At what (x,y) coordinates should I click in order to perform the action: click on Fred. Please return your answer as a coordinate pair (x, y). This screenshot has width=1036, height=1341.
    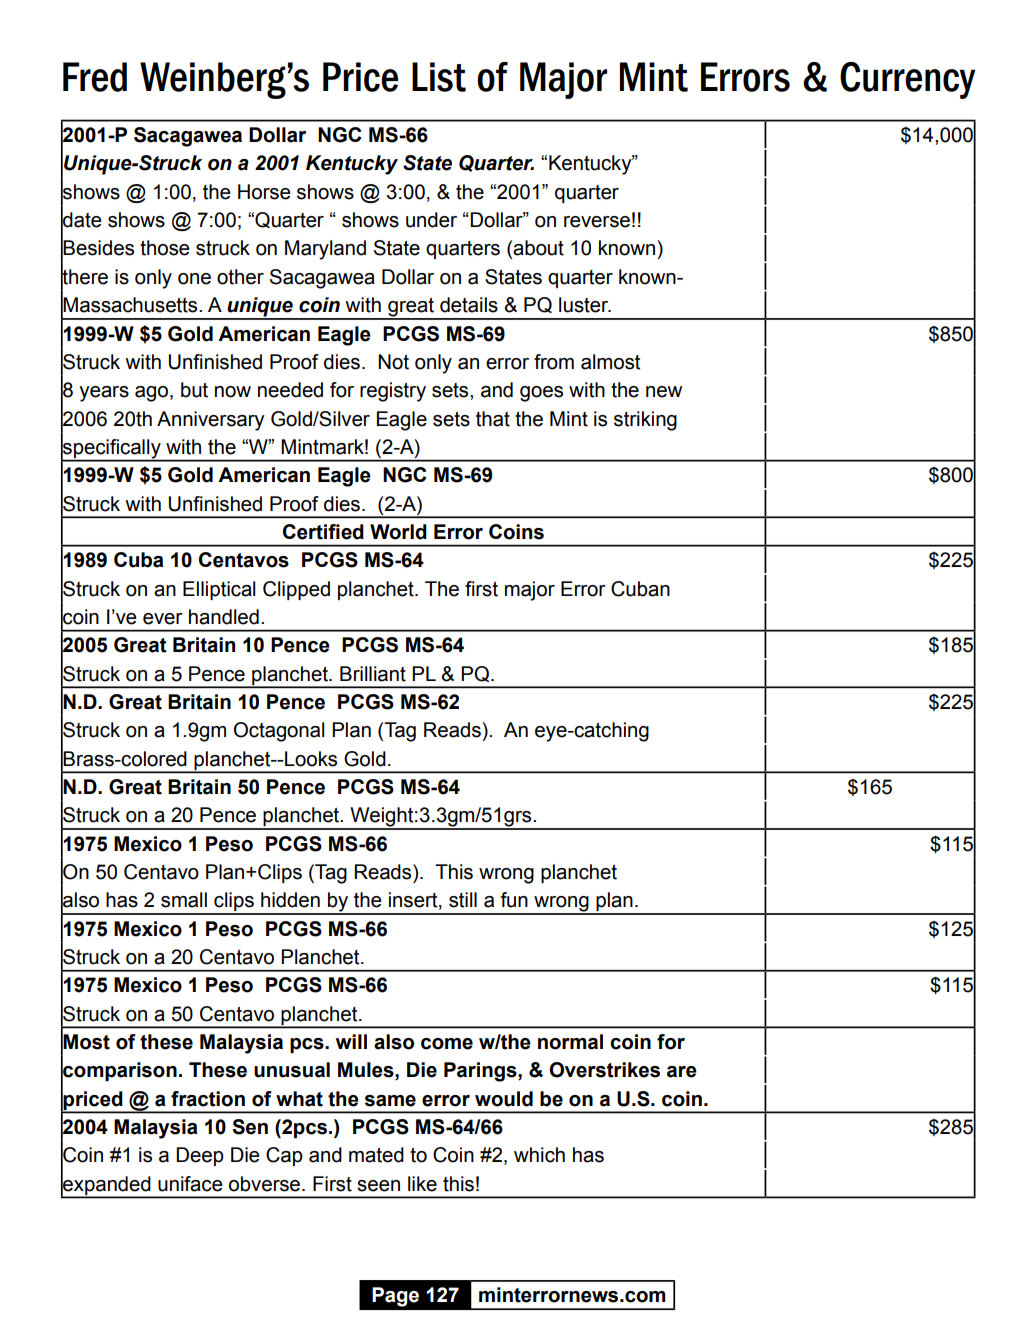
    Looking at the image, I should click on (95, 77).
